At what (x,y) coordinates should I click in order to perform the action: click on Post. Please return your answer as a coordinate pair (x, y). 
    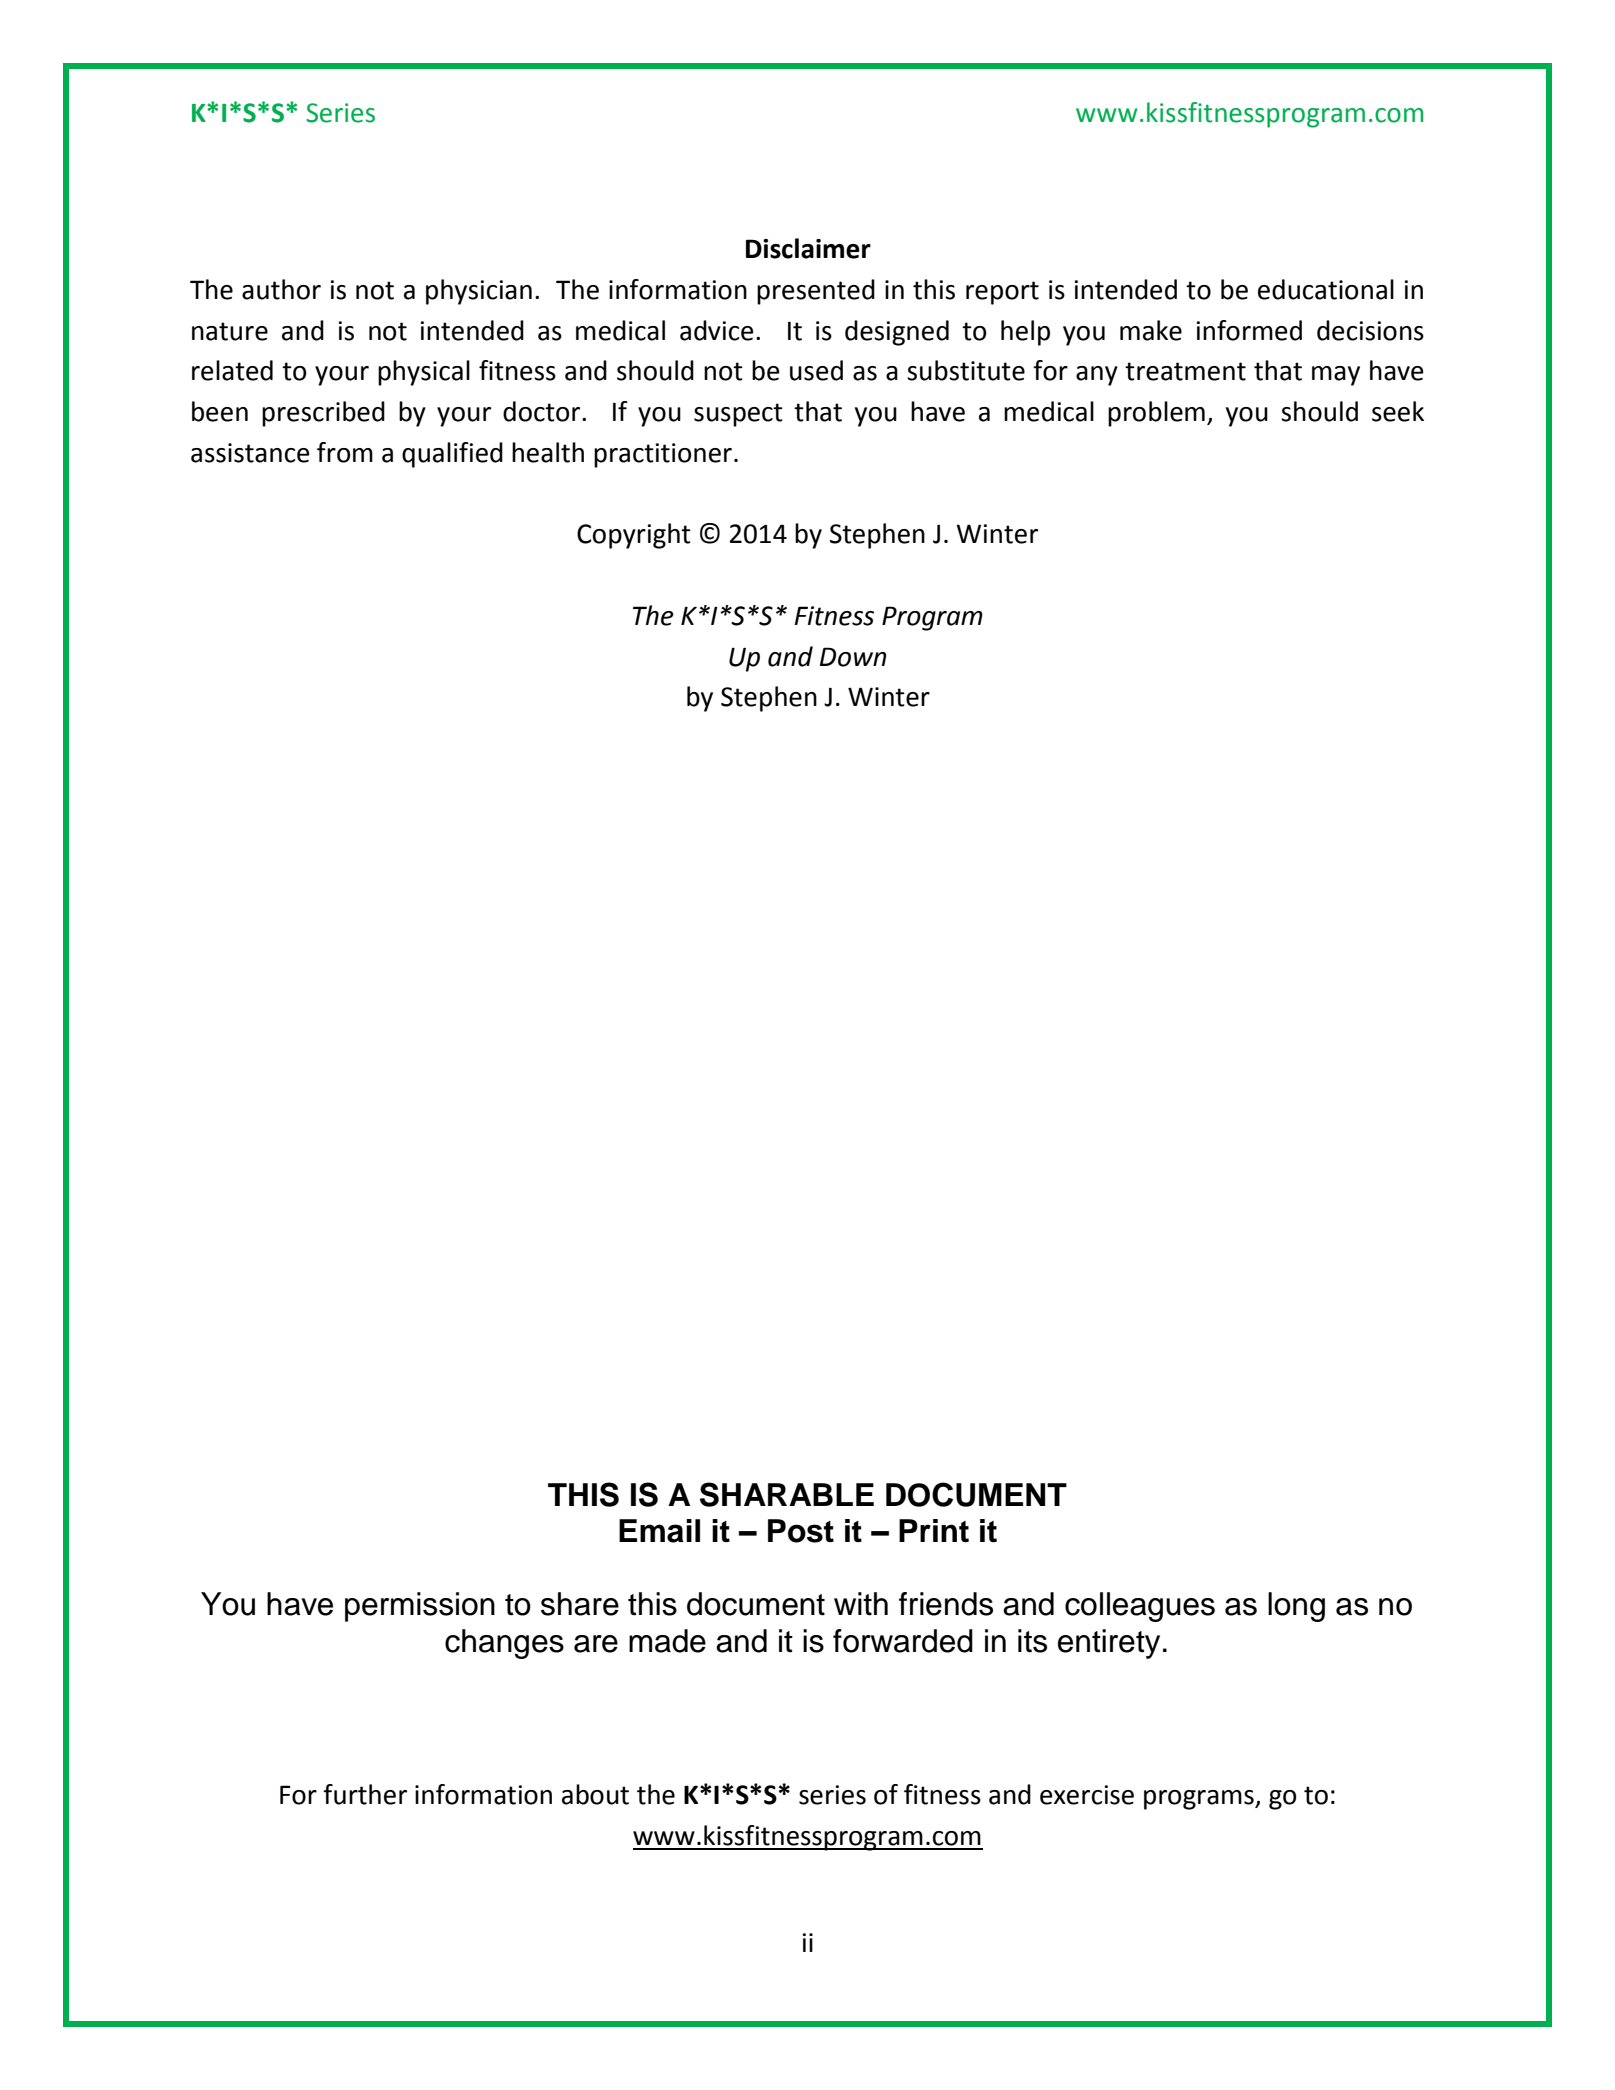
    Looking at the image, I should click on (801, 1531).
